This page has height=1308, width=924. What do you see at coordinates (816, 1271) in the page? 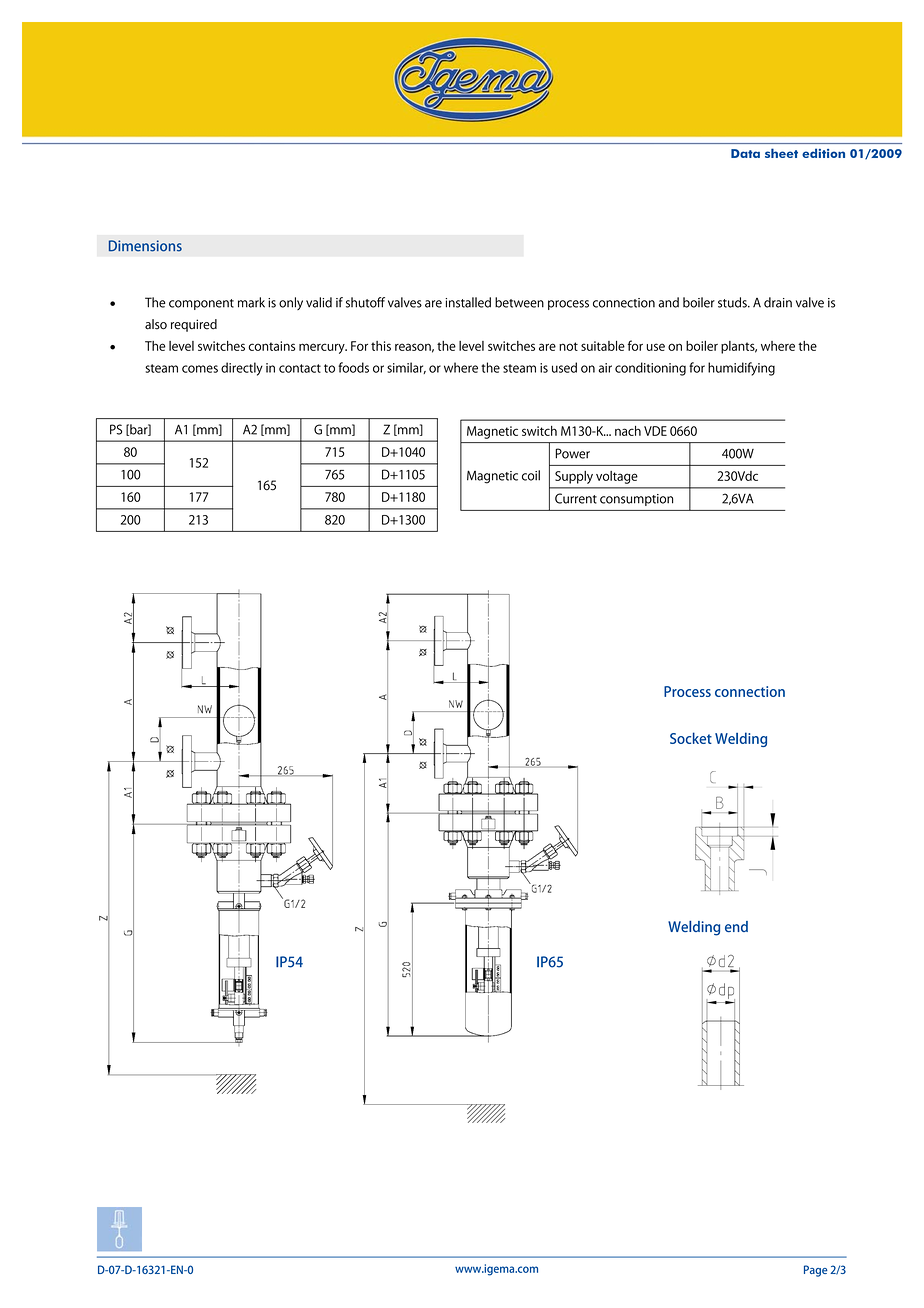
I see `Page` at bounding box center [816, 1271].
